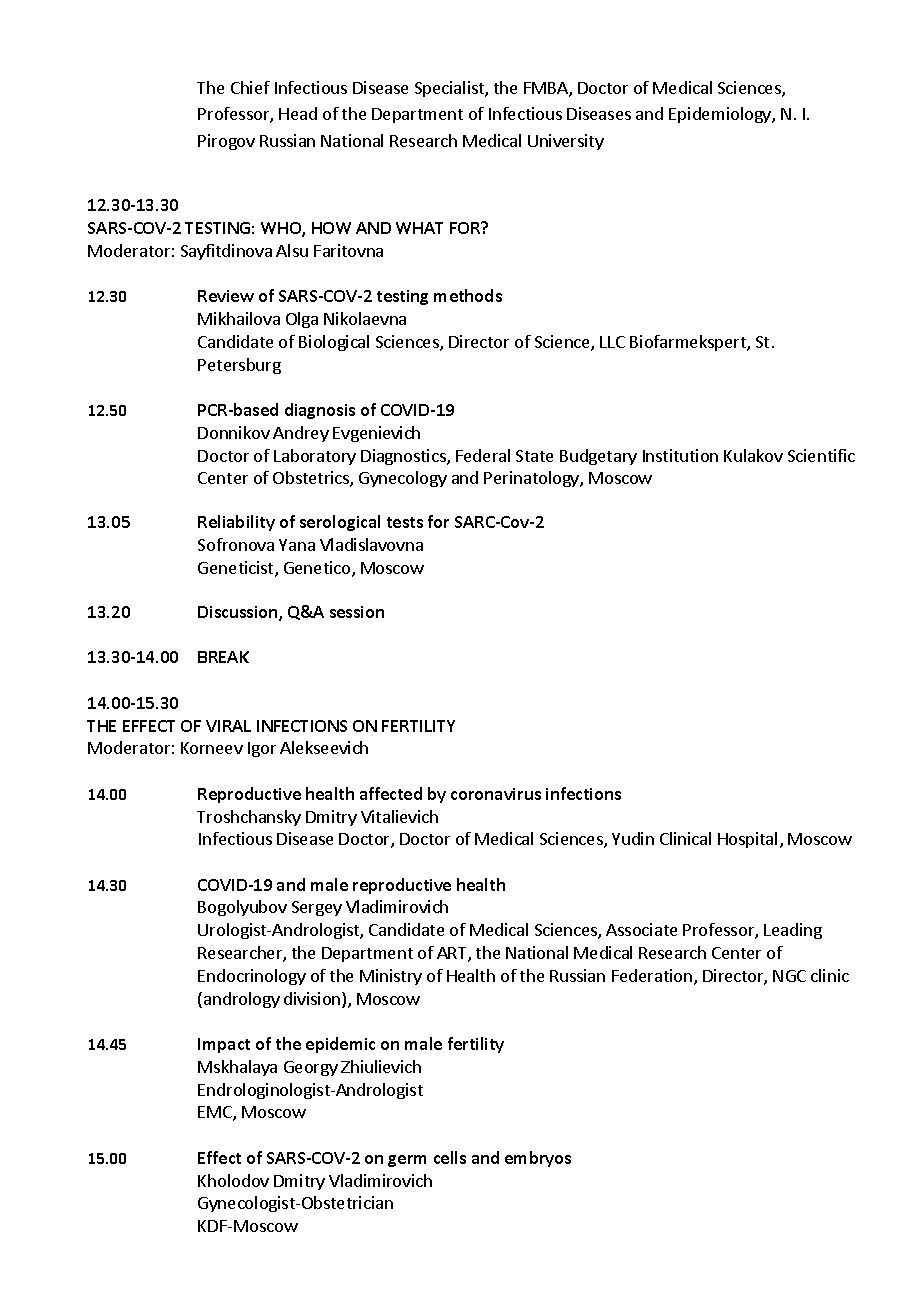 The height and width of the image is (1308, 924). I want to click on Georgy, so click(311, 1068).
